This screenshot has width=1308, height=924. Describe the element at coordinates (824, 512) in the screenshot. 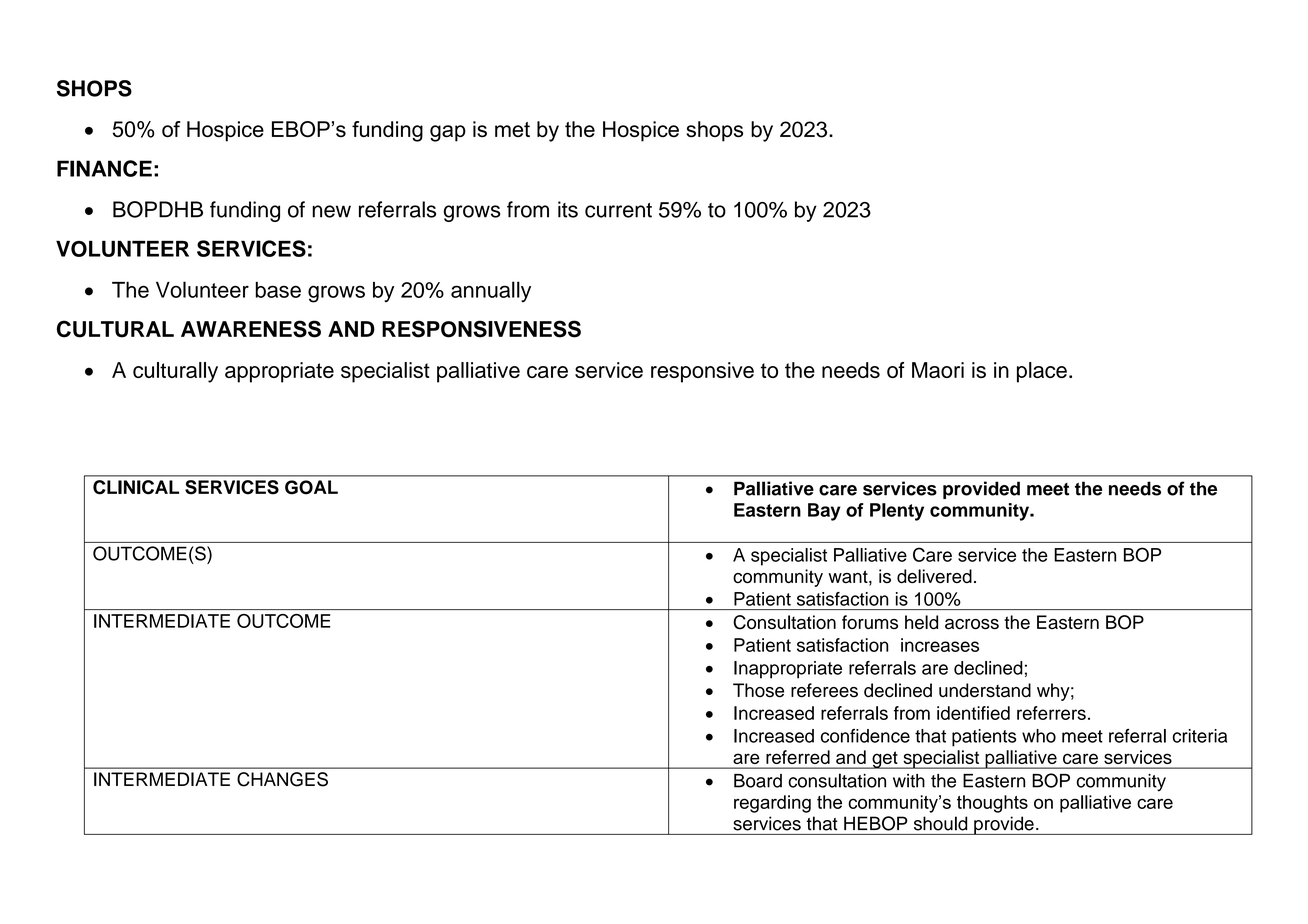

I see `Bay` at that location.
